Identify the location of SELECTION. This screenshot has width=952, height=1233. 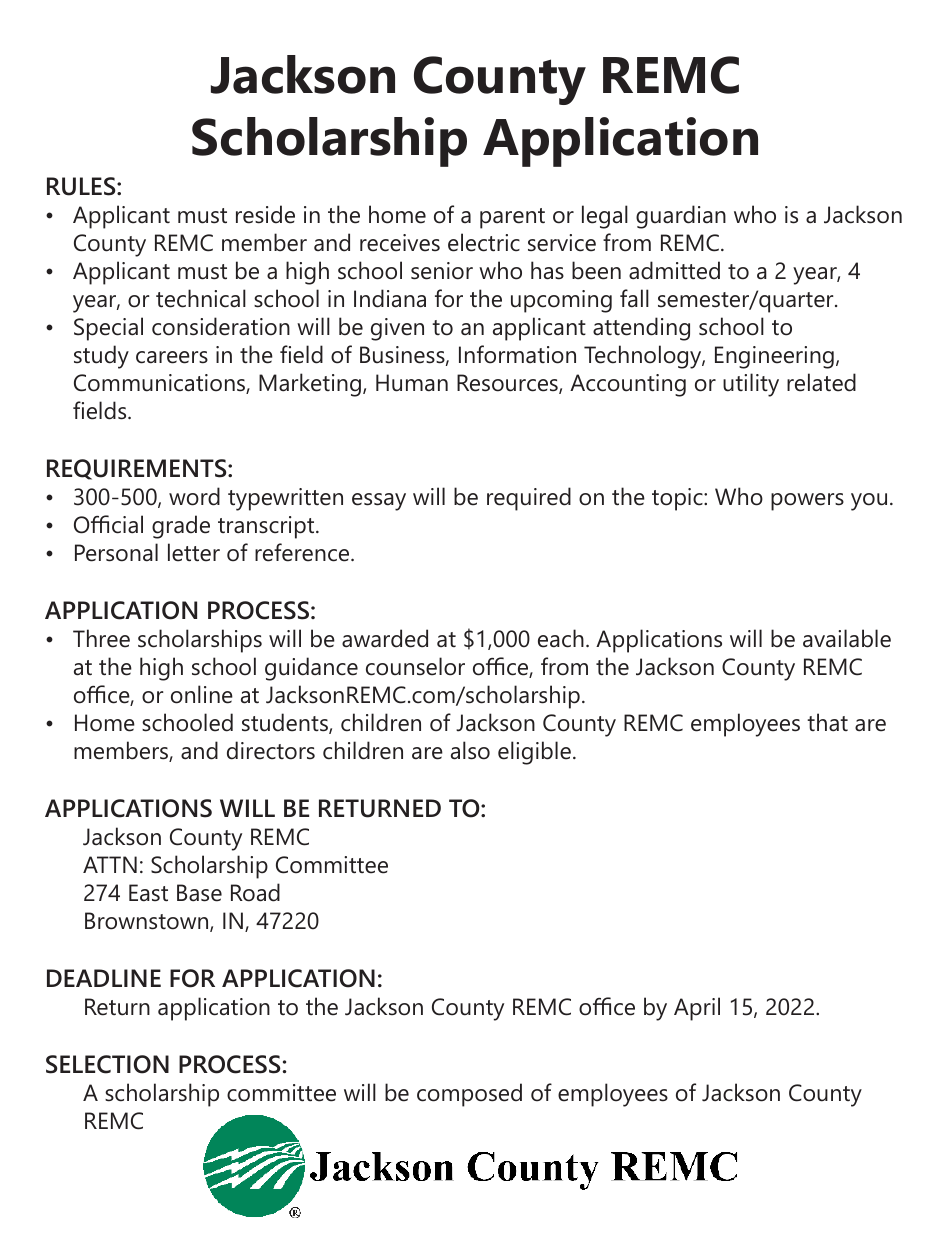
(107, 1064).
